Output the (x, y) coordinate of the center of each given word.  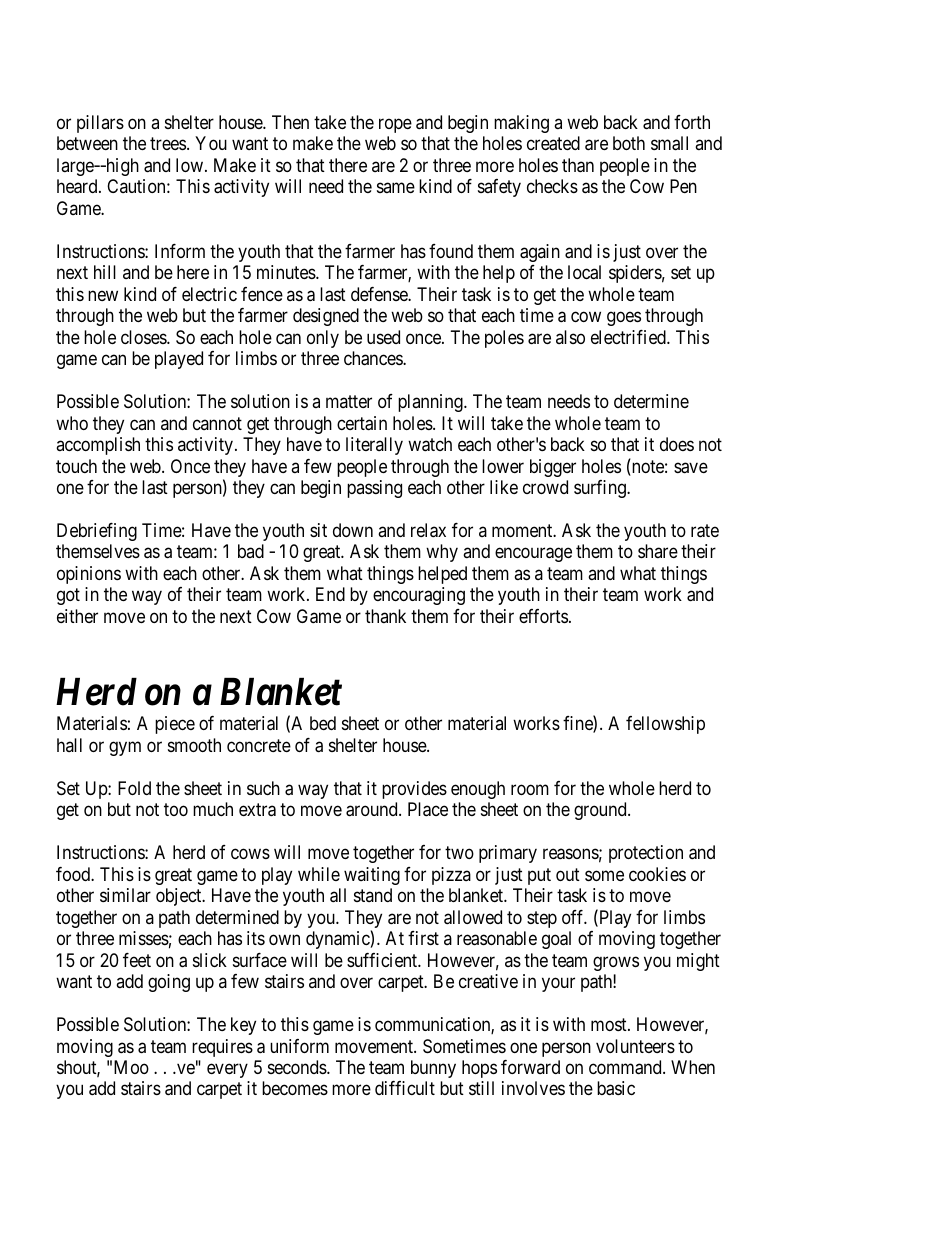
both (629, 143)
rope (395, 125)
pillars (100, 124)
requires (222, 1048)
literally (374, 446)
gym (125, 748)
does (677, 444)
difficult (405, 1088)
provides (414, 790)
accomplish (98, 446)
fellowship (665, 725)
